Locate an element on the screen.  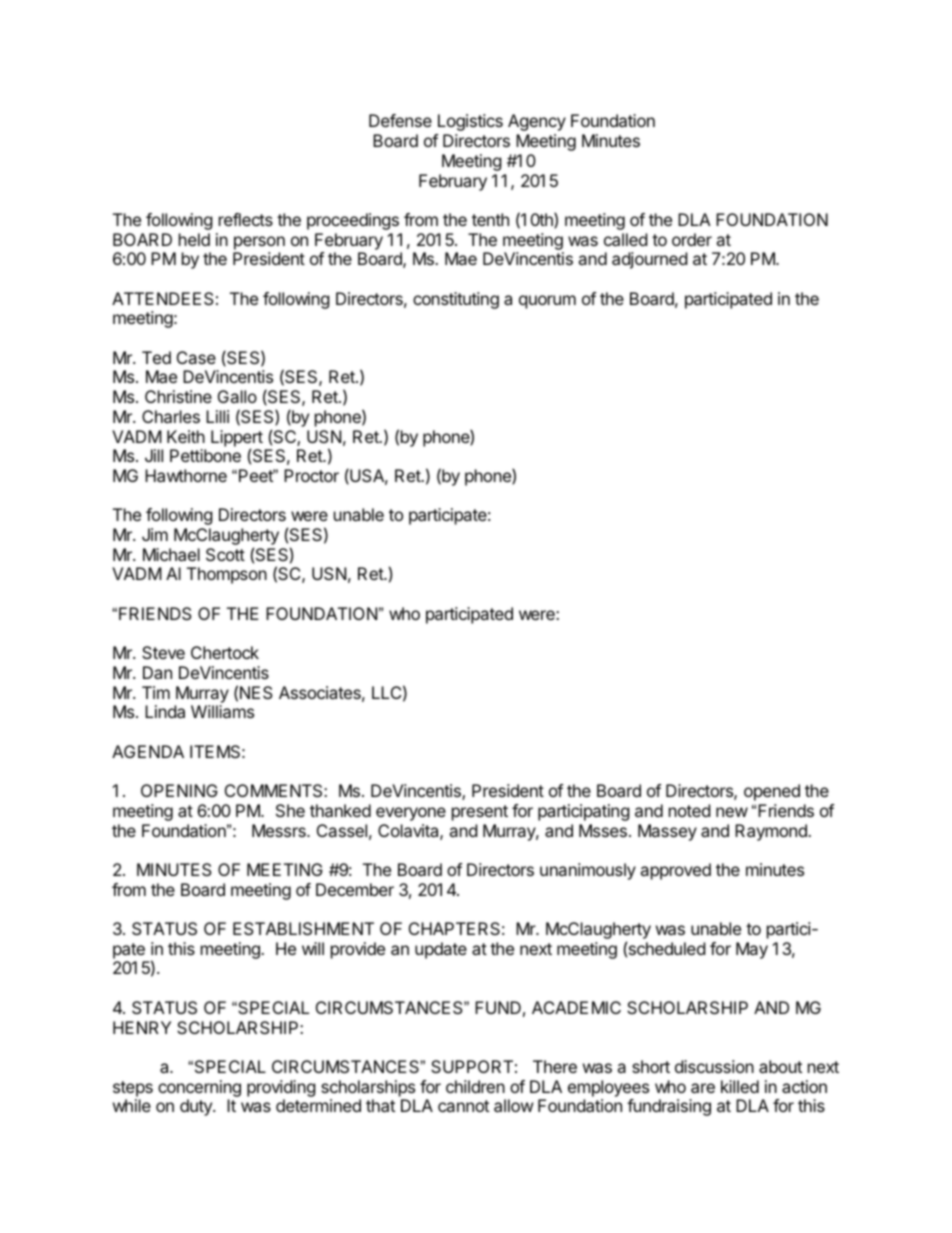
quorum is located at coordinates (547, 302).
